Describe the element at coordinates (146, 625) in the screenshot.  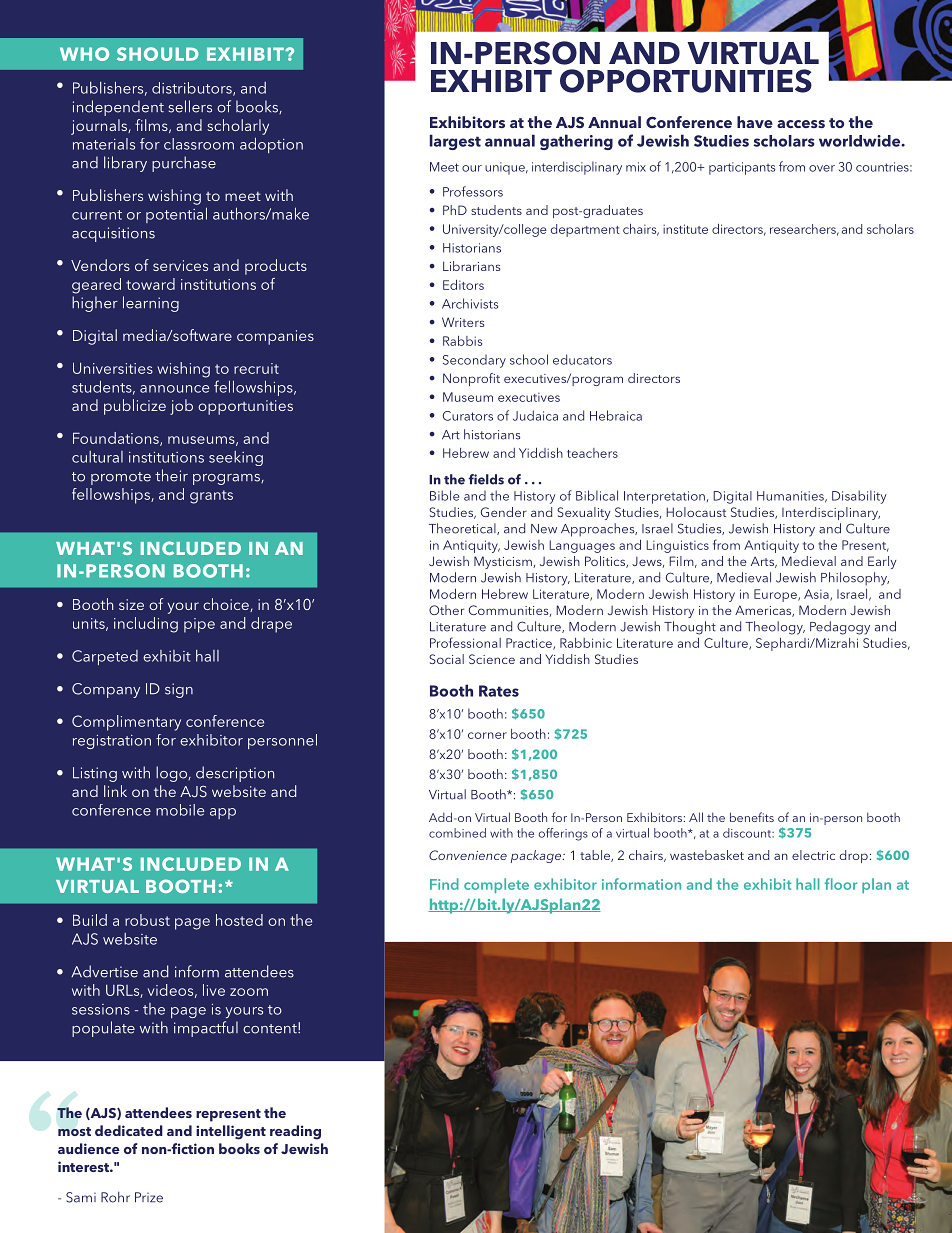
I see `including` at that location.
